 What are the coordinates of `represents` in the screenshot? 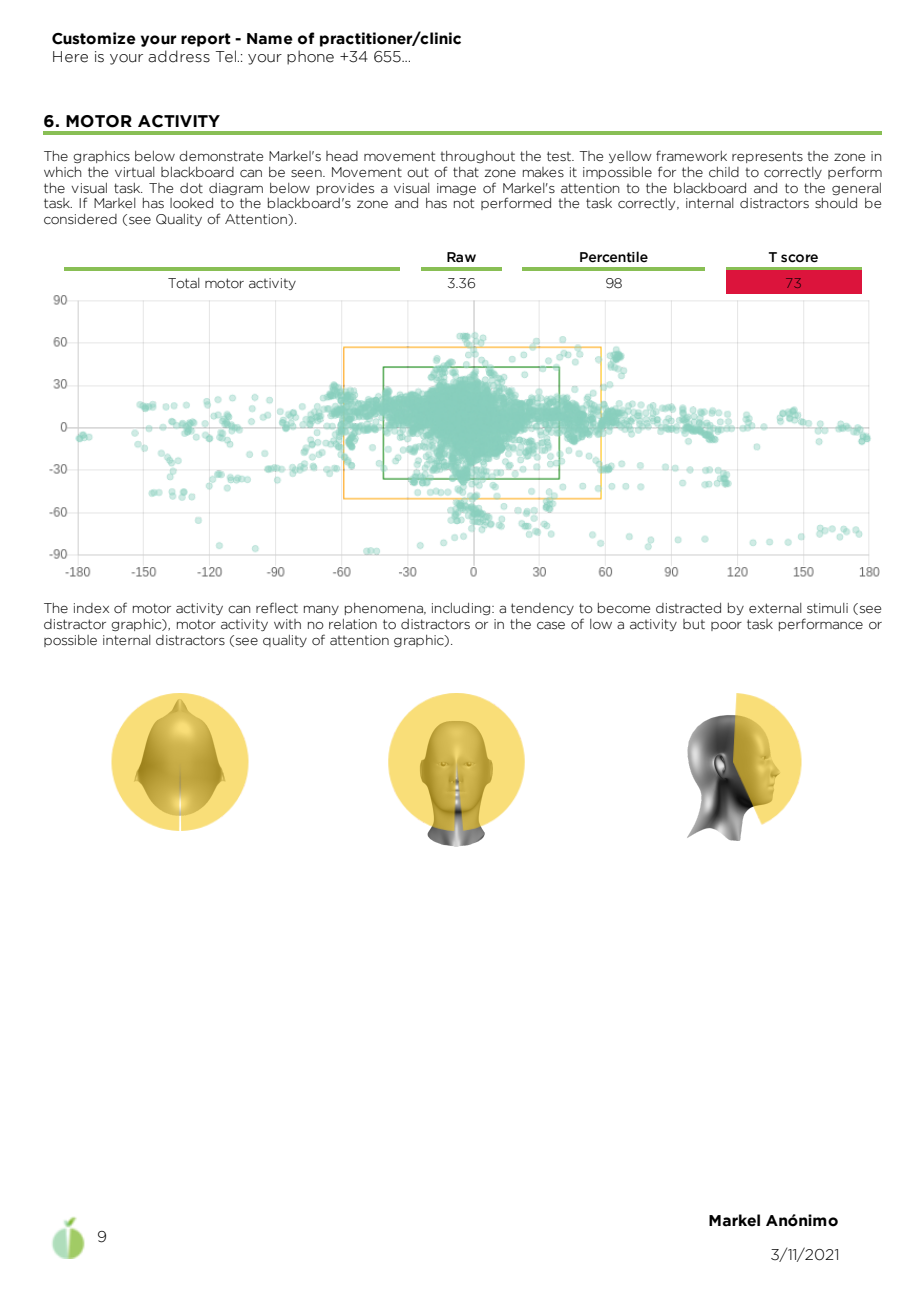 It's located at (767, 157).
